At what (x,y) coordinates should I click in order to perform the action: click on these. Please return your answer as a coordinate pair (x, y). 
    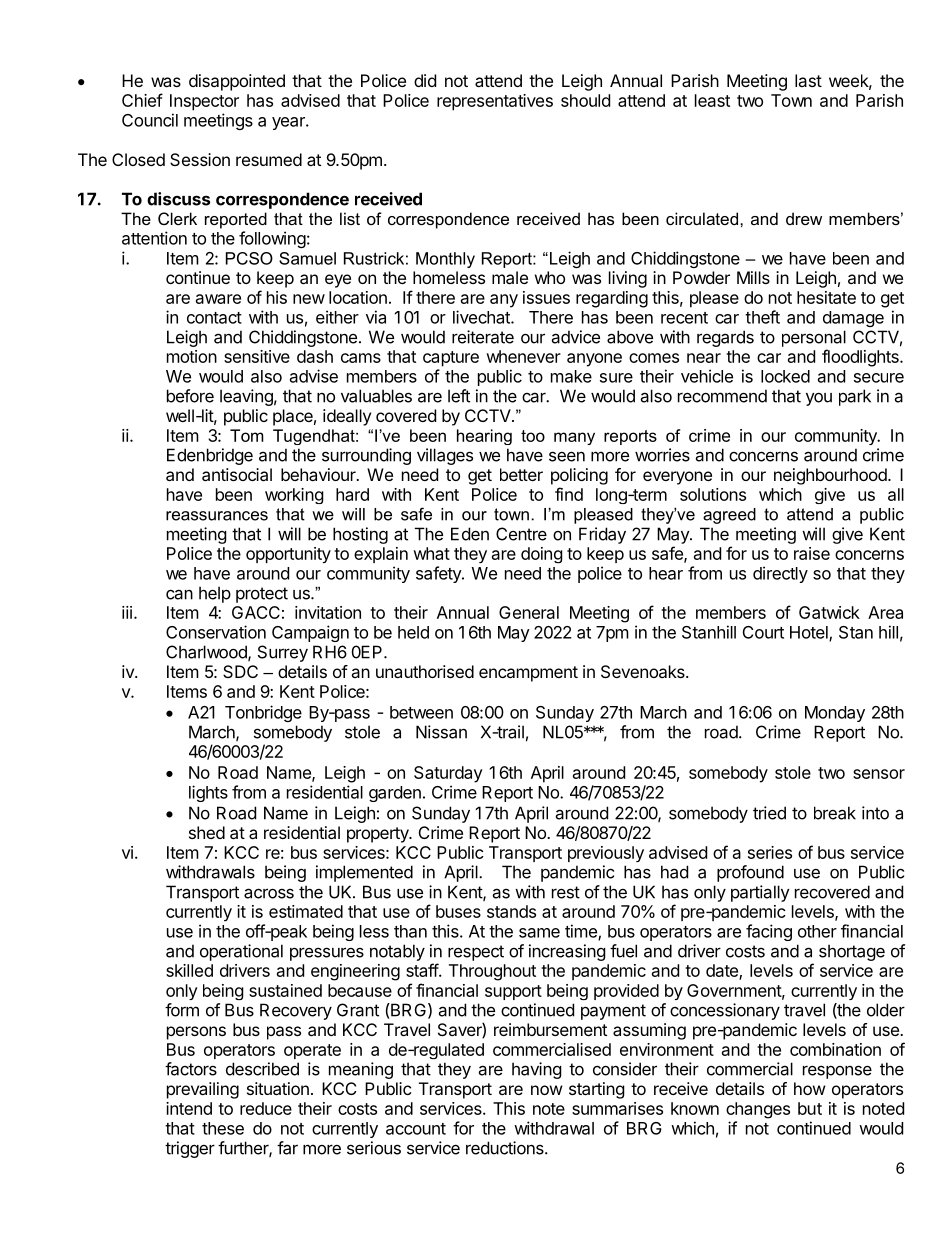
    Looking at the image, I should click on (223, 1128).
